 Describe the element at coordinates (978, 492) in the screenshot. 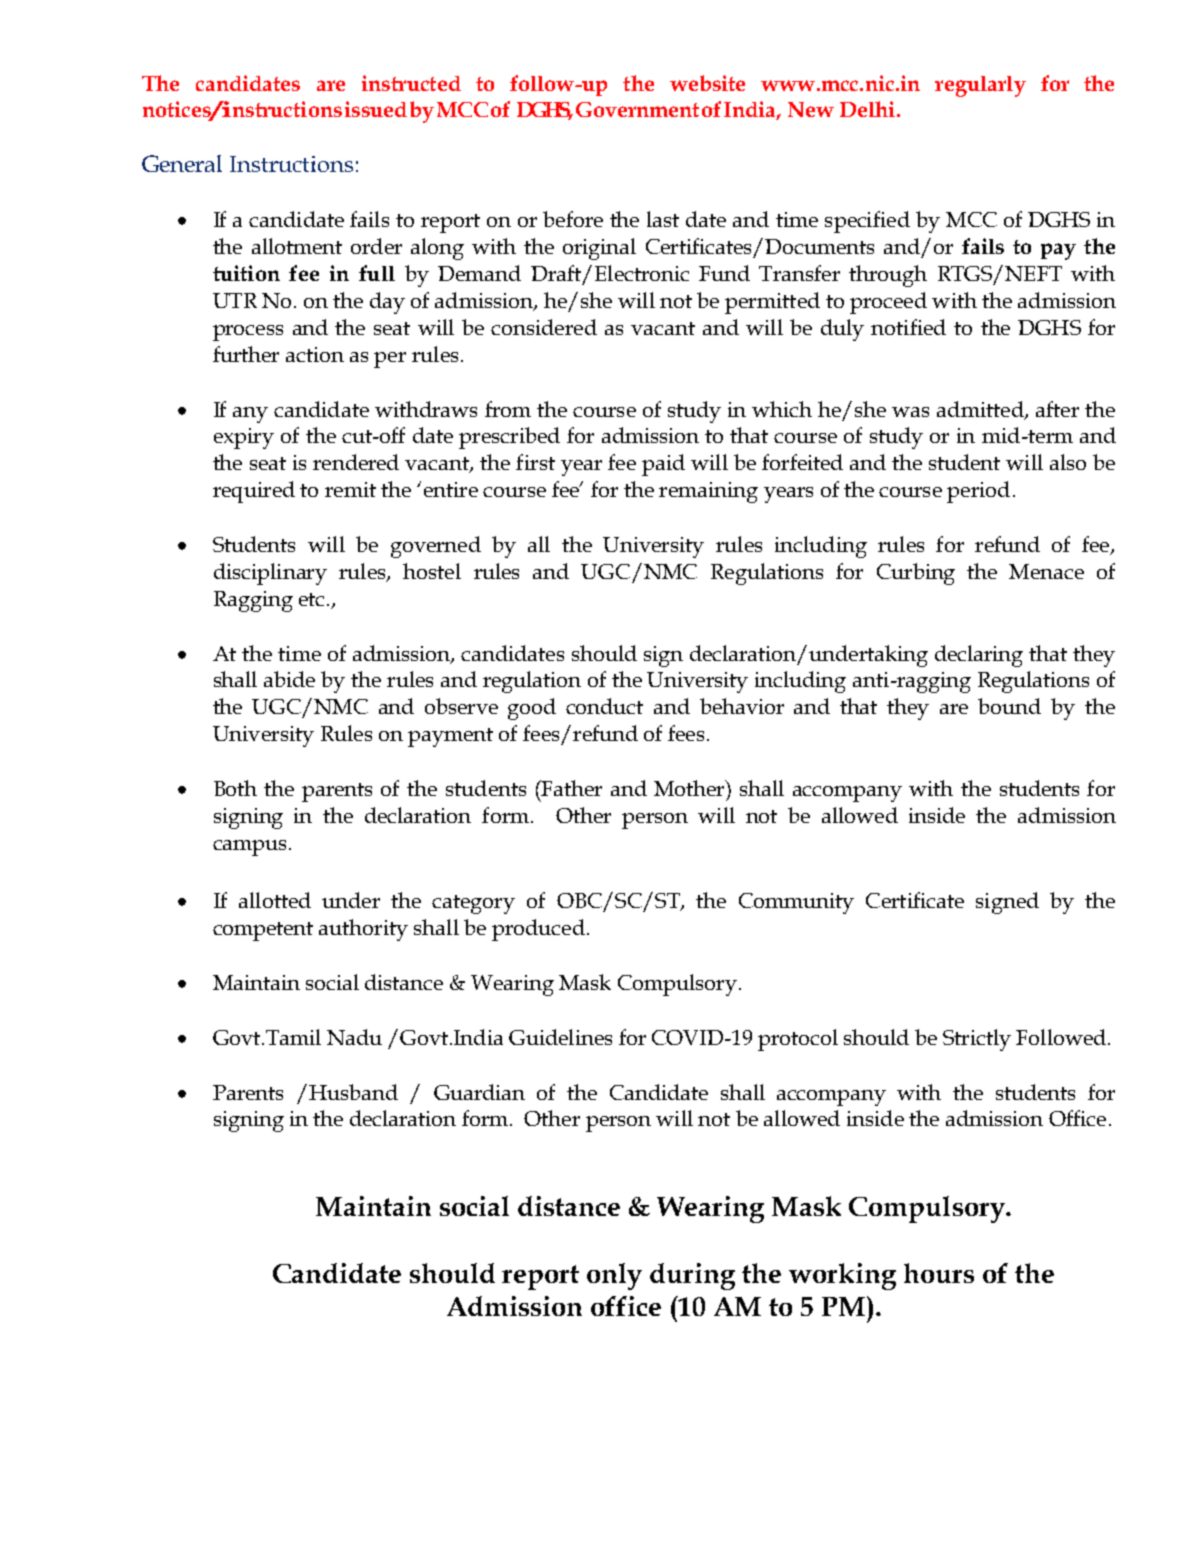

I see `period` at that location.
